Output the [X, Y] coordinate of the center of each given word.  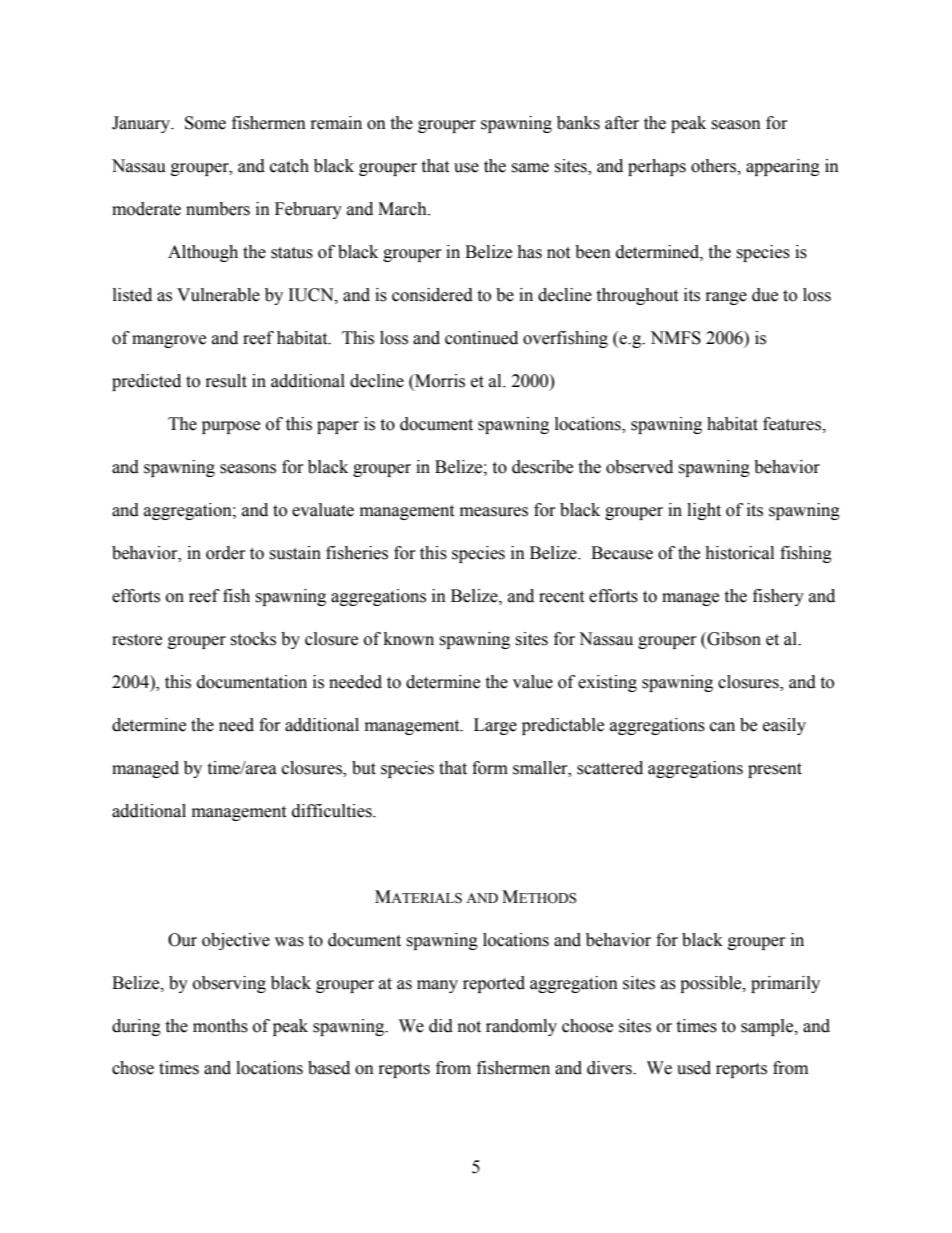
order [226, 553]
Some [205, 123]
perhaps [657, 167]
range [726, 298]
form [490, 768]
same [530, 168]
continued [481, 338]
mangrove [169, 341]
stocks [253, 639]
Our [182, 940]
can [722, 727]
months [220, 1026]
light [704, 511]
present [775, 770]
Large [495, 726]
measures [494, 512]
